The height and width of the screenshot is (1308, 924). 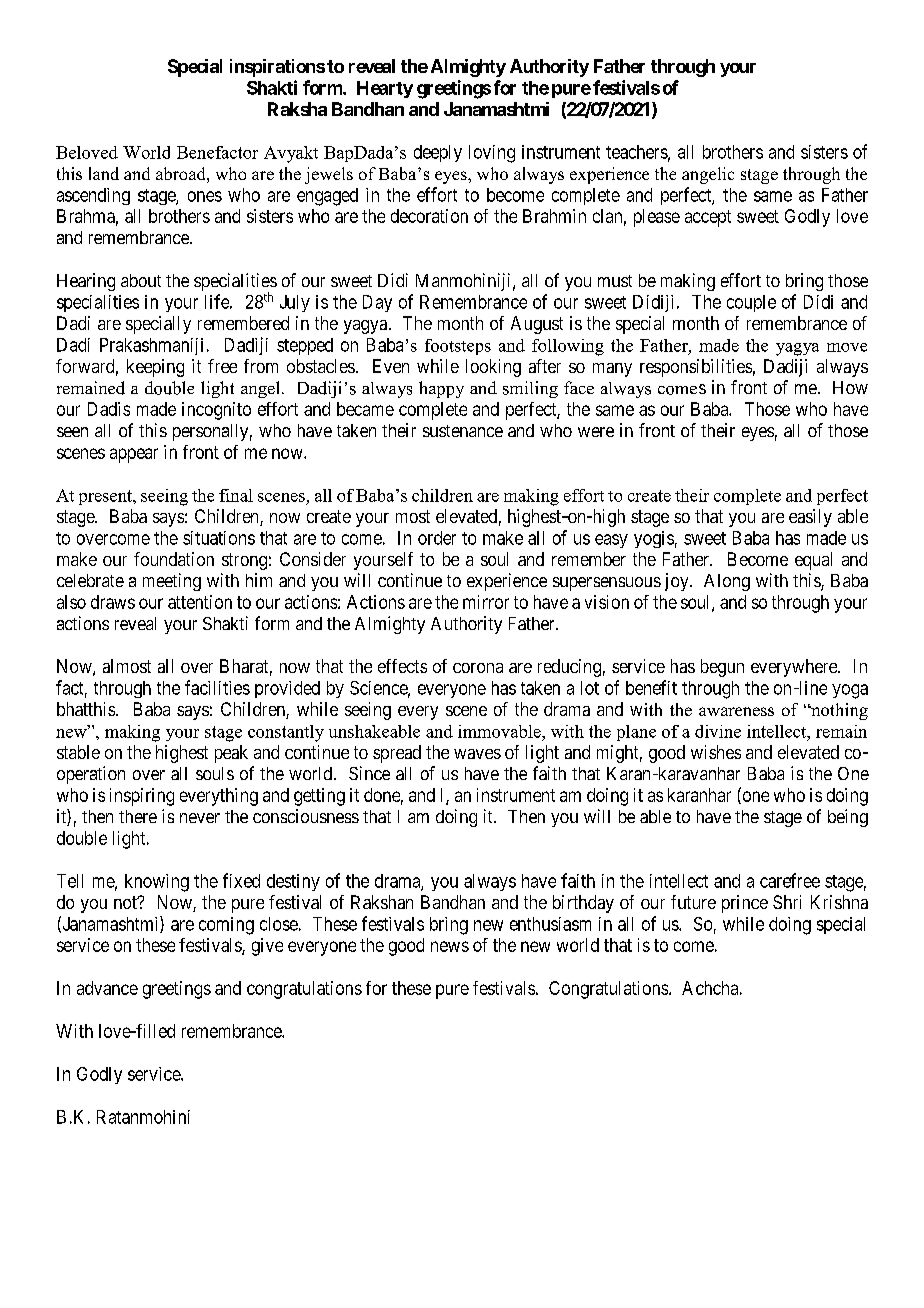 I want to click on keeping, so click(x=155, y=368).
